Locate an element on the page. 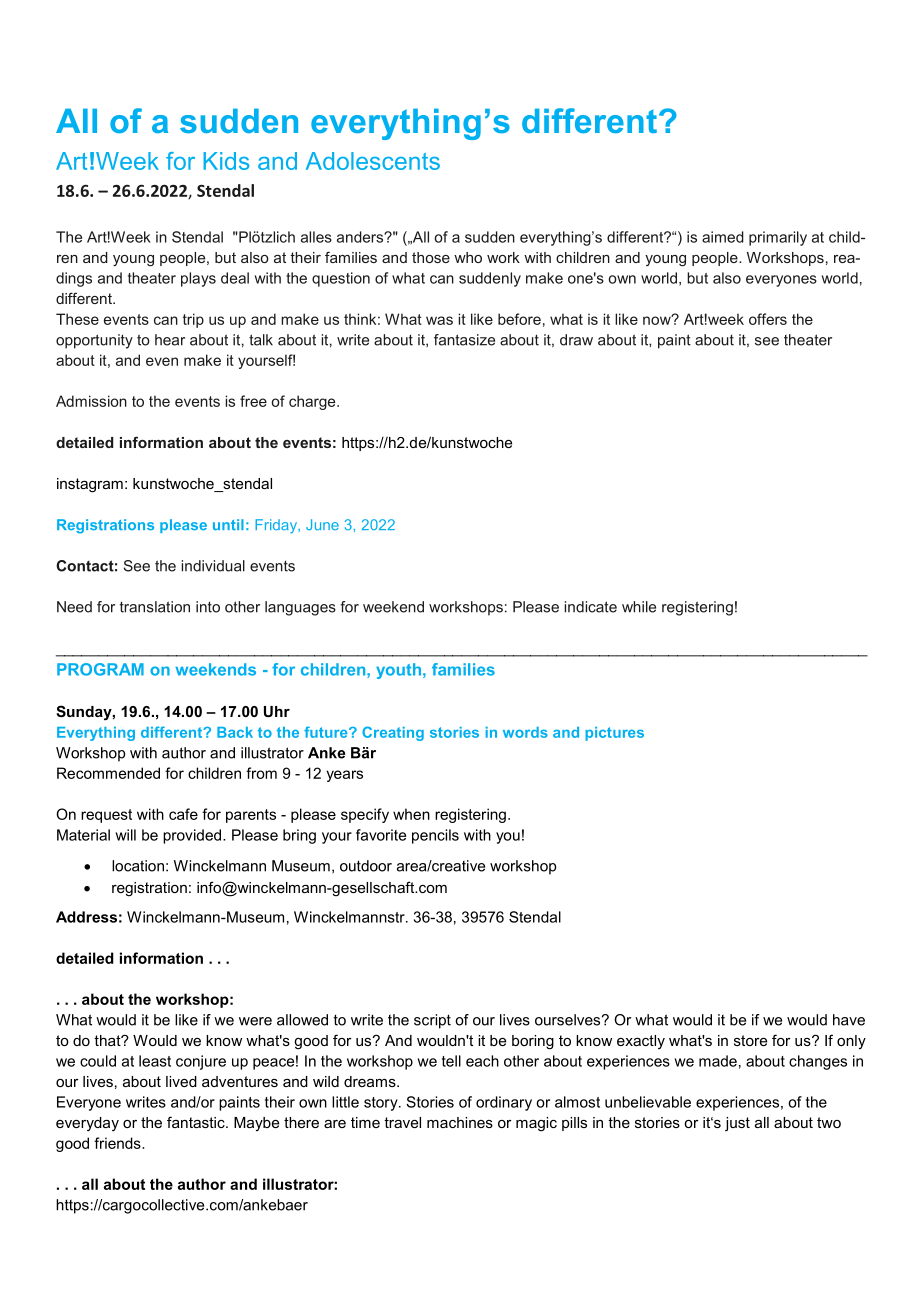 The height and width of the document is (1308, 924). fantastic is located at coordinates (197, 1122).
